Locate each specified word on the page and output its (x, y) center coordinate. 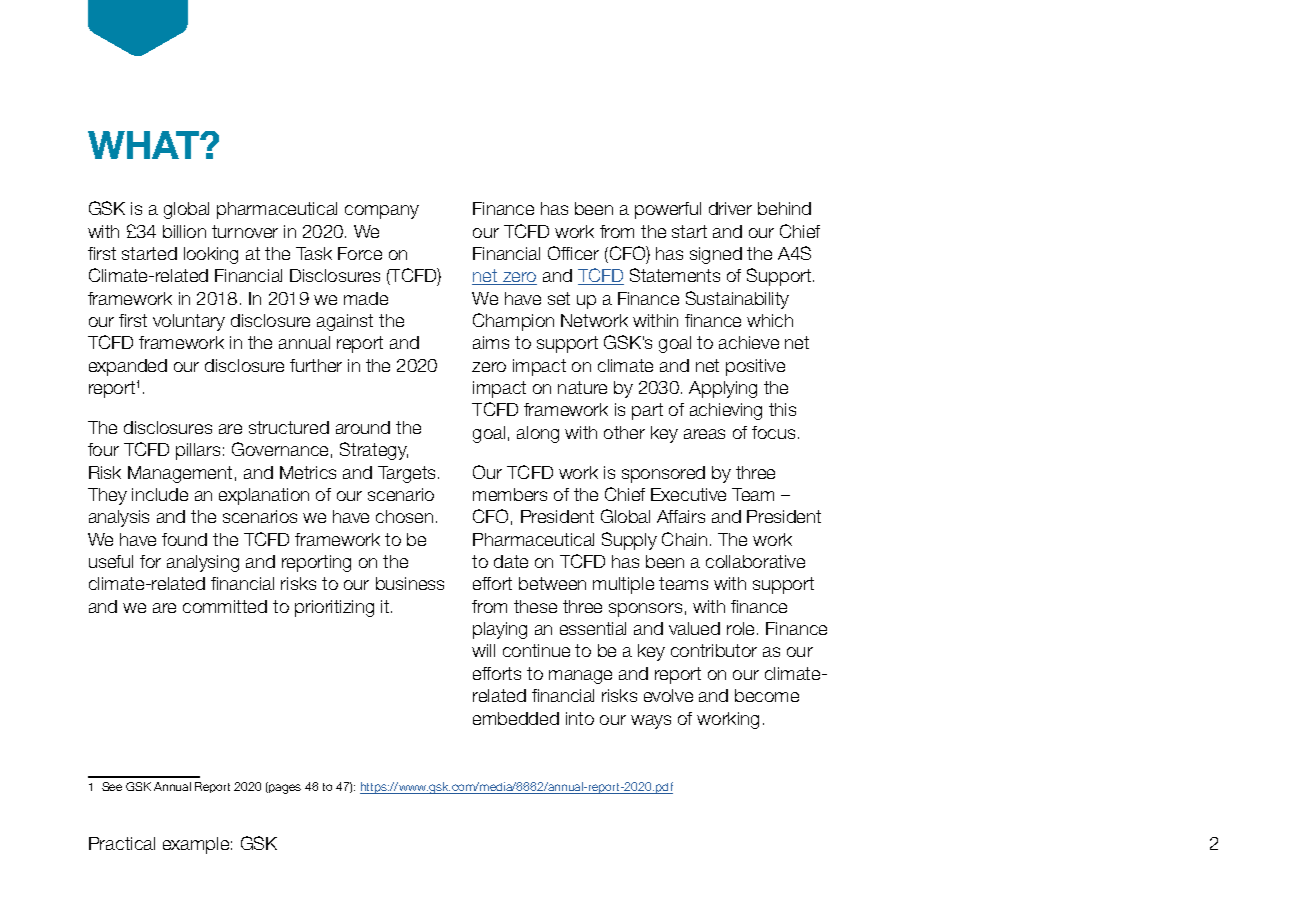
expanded (128, 367)
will (483, 650)
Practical (122, 843)
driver (730, 208)
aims (491, 342)
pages (284, 789)
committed (225, 606)
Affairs (681, 516)
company (382, 212)
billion (184, 231)
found (184, 539)
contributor (714, 650)
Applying (723, 389)
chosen (404, 516)
